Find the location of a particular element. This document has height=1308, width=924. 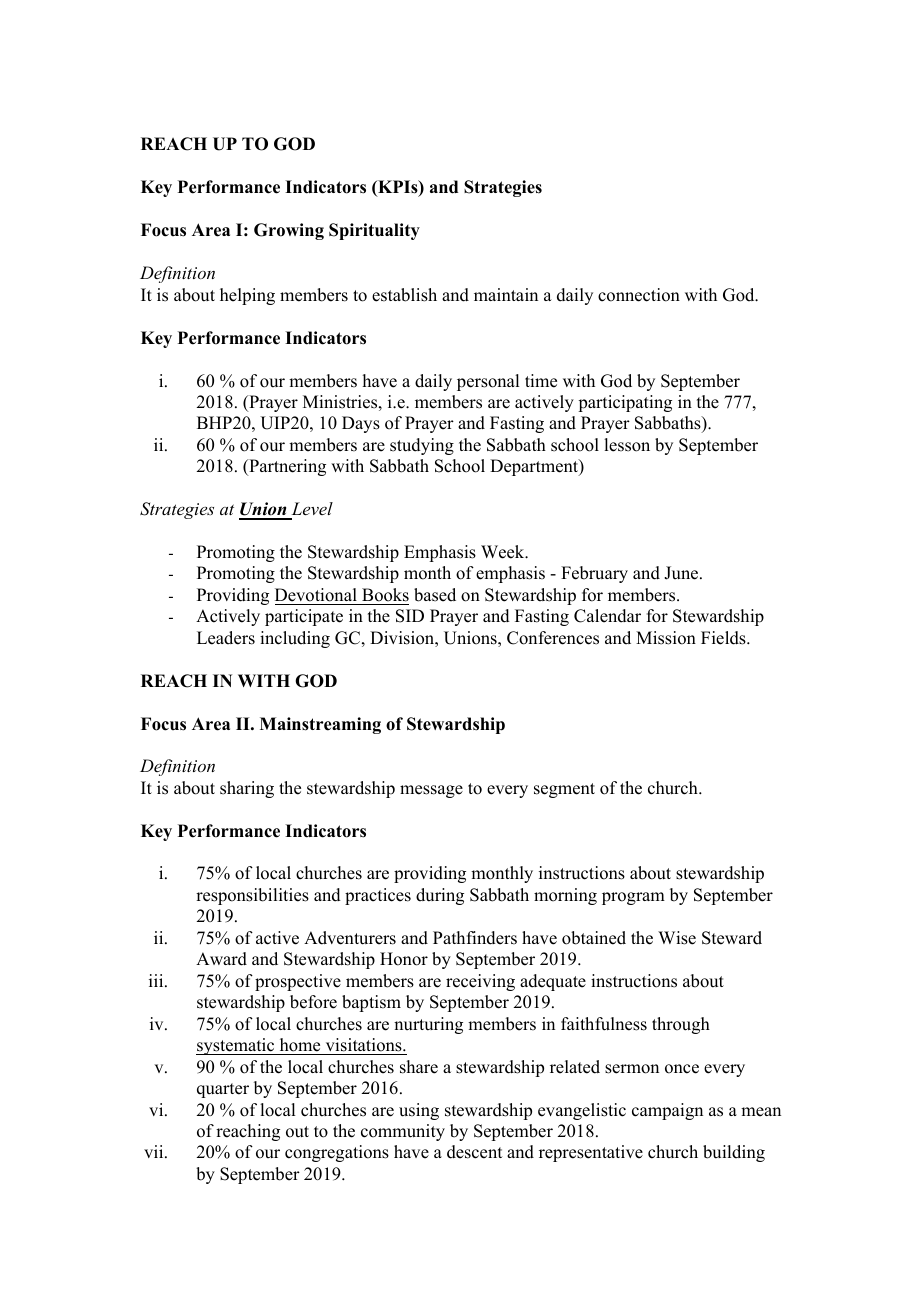

Level is located at coordinates (312, 508).
